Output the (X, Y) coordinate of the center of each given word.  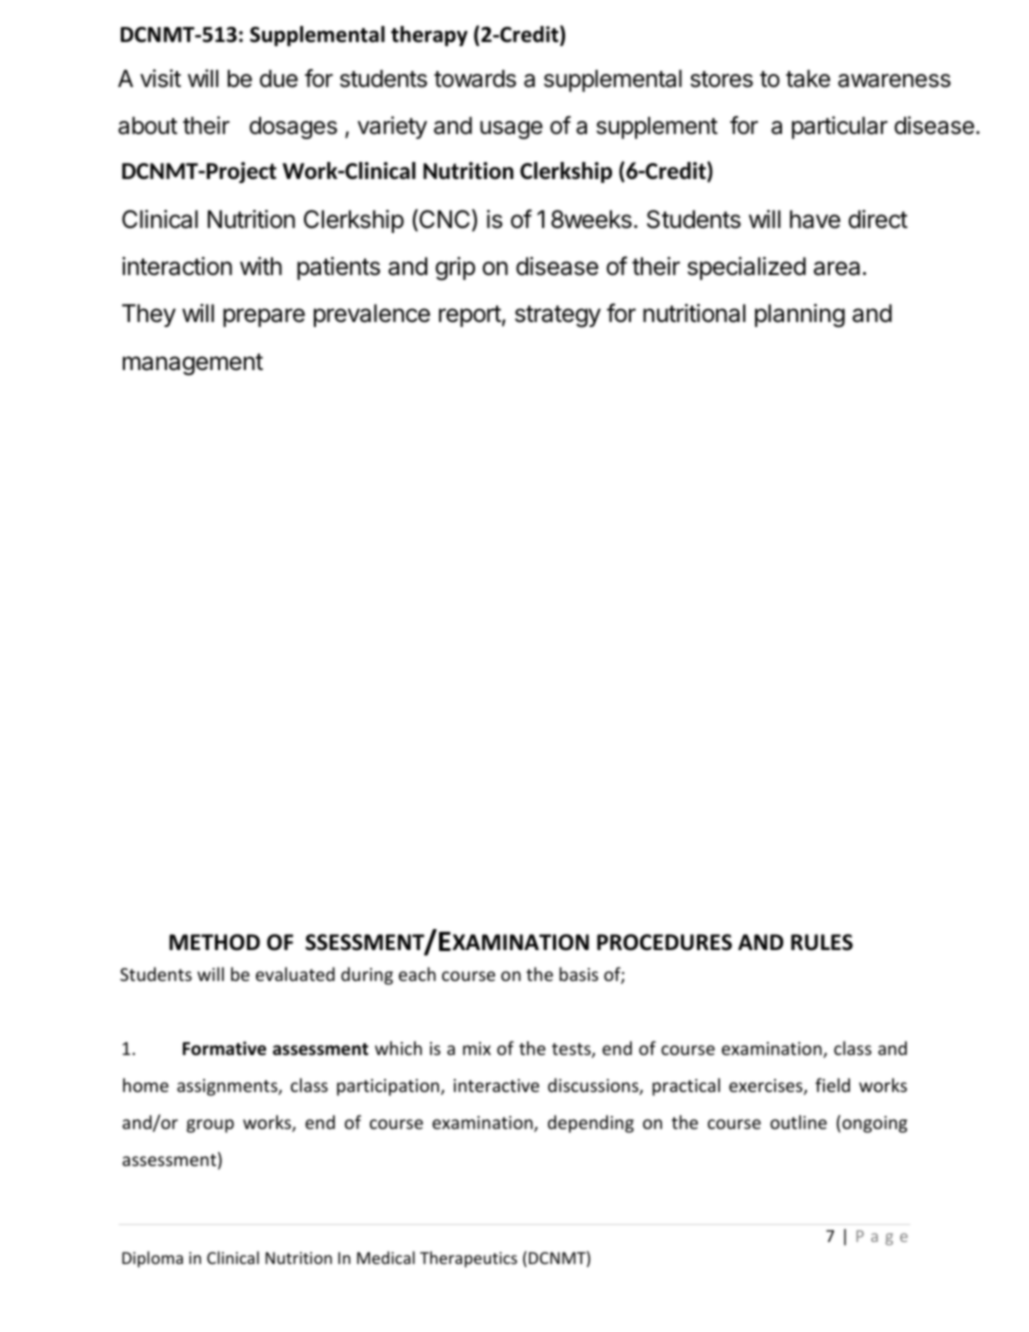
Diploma (152, 1259)
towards (475, 79)
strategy (558, 316)
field (832, 1085)
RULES (822, 942)
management (193, 364)
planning (800, 316)
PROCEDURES (664, 942)
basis (578, 974)
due (279, 79)
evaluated (295, 974)
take (808, 79)
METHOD (214, 942)
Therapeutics (468, 1259)
